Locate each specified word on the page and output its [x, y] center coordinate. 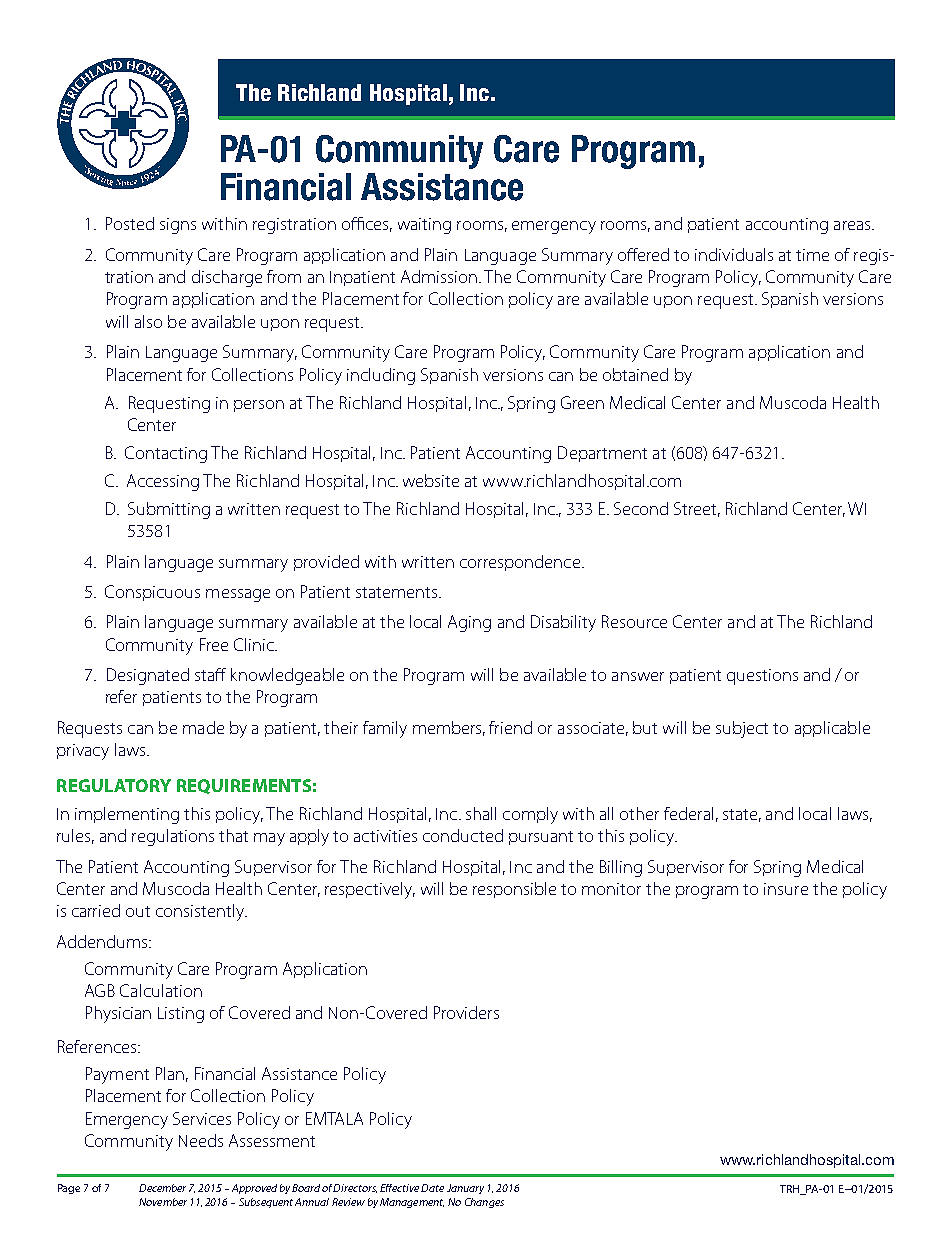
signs [178, 226]
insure [786, 889]
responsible [514, 890]
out [138, 911]
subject [742, 729]
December [162, 1188]
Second [641, 508]
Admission [440, 276]
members [449, 728]
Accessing [163, 482]
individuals [734, 254]
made [203, 727]
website [431, 480]
